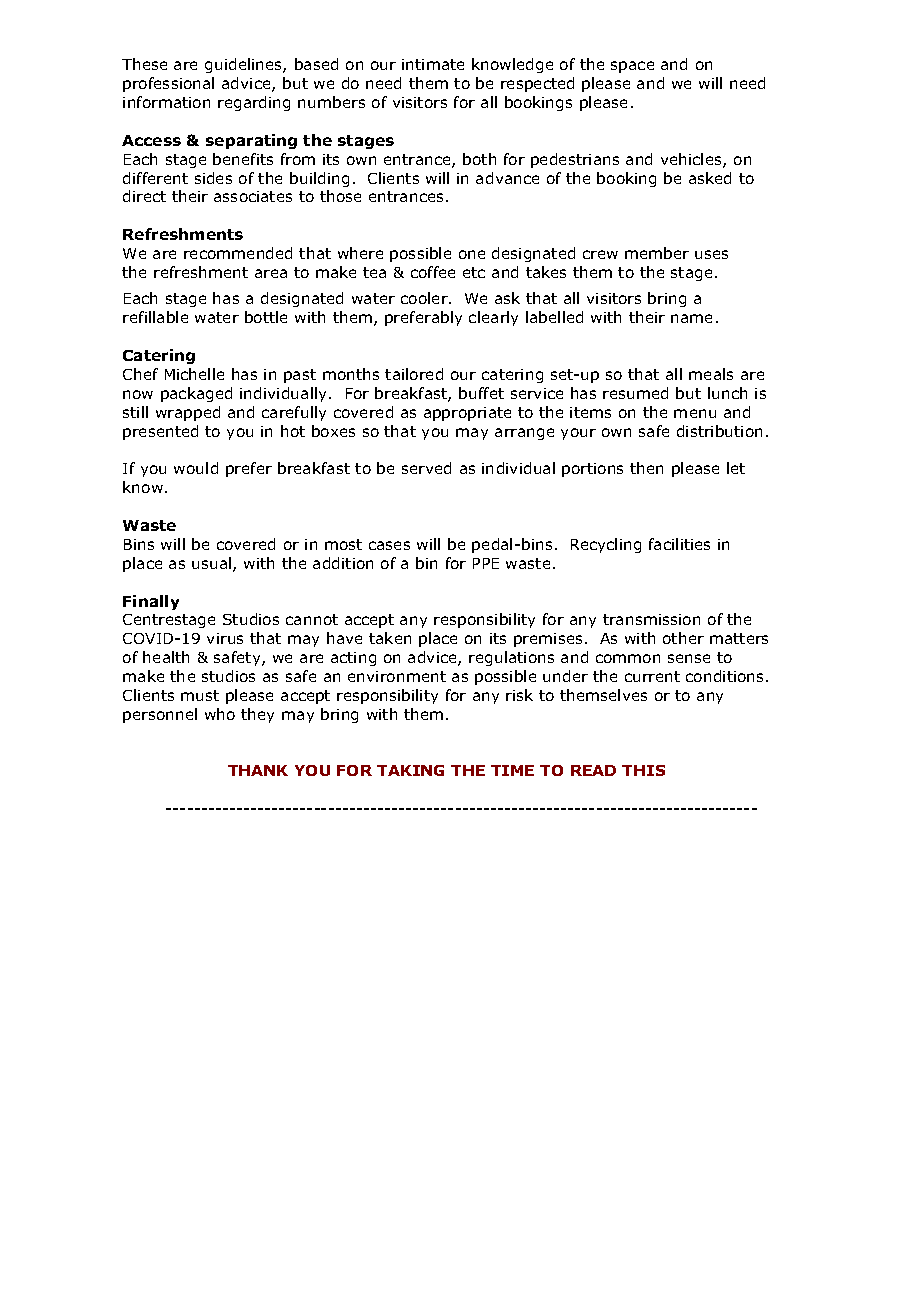  I want to click on then, so click(646, 468).
